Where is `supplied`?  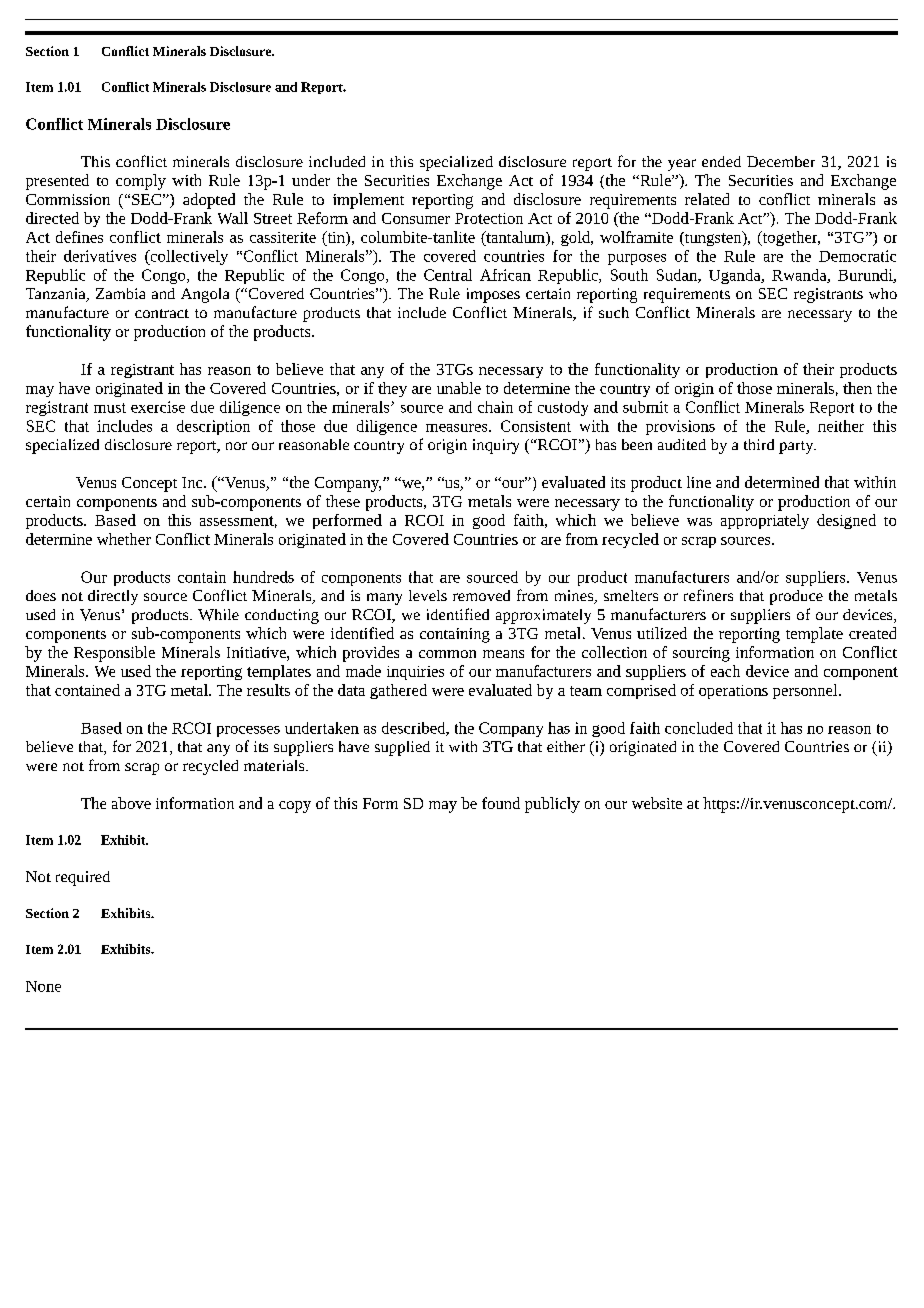
supplied is located at coordinates (402, 748).
